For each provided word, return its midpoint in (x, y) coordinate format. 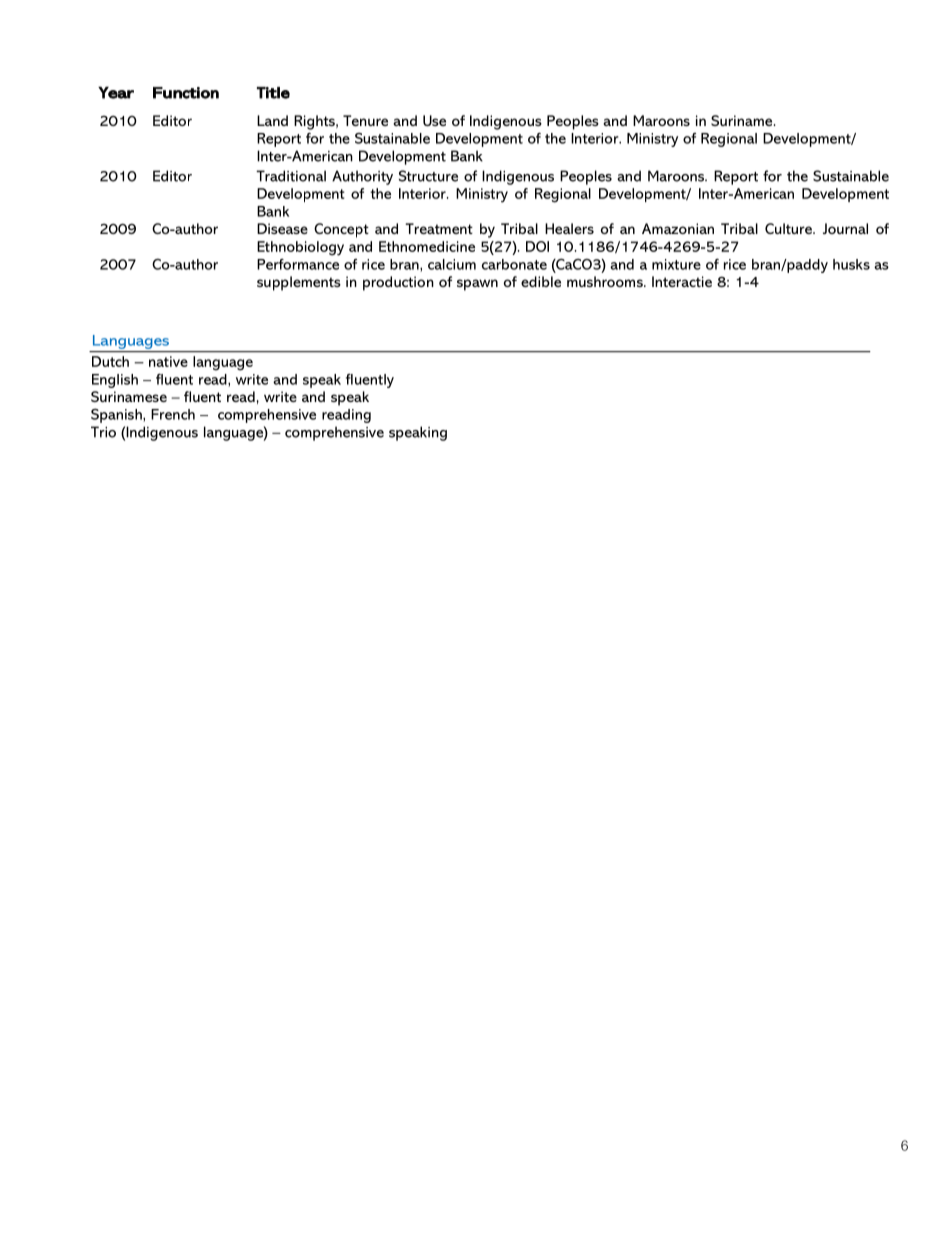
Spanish (117, 415)
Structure (428, 176)
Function (186, 93)
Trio (103, 432)
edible (541, 281)
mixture (676, 264)
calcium (452, 264)
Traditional (291, 176)
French (173, 414)
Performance (298, 264)
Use (434, 120)
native (168, 361)
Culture (789, 228)
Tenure (365, 120)
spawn (477, 285)
